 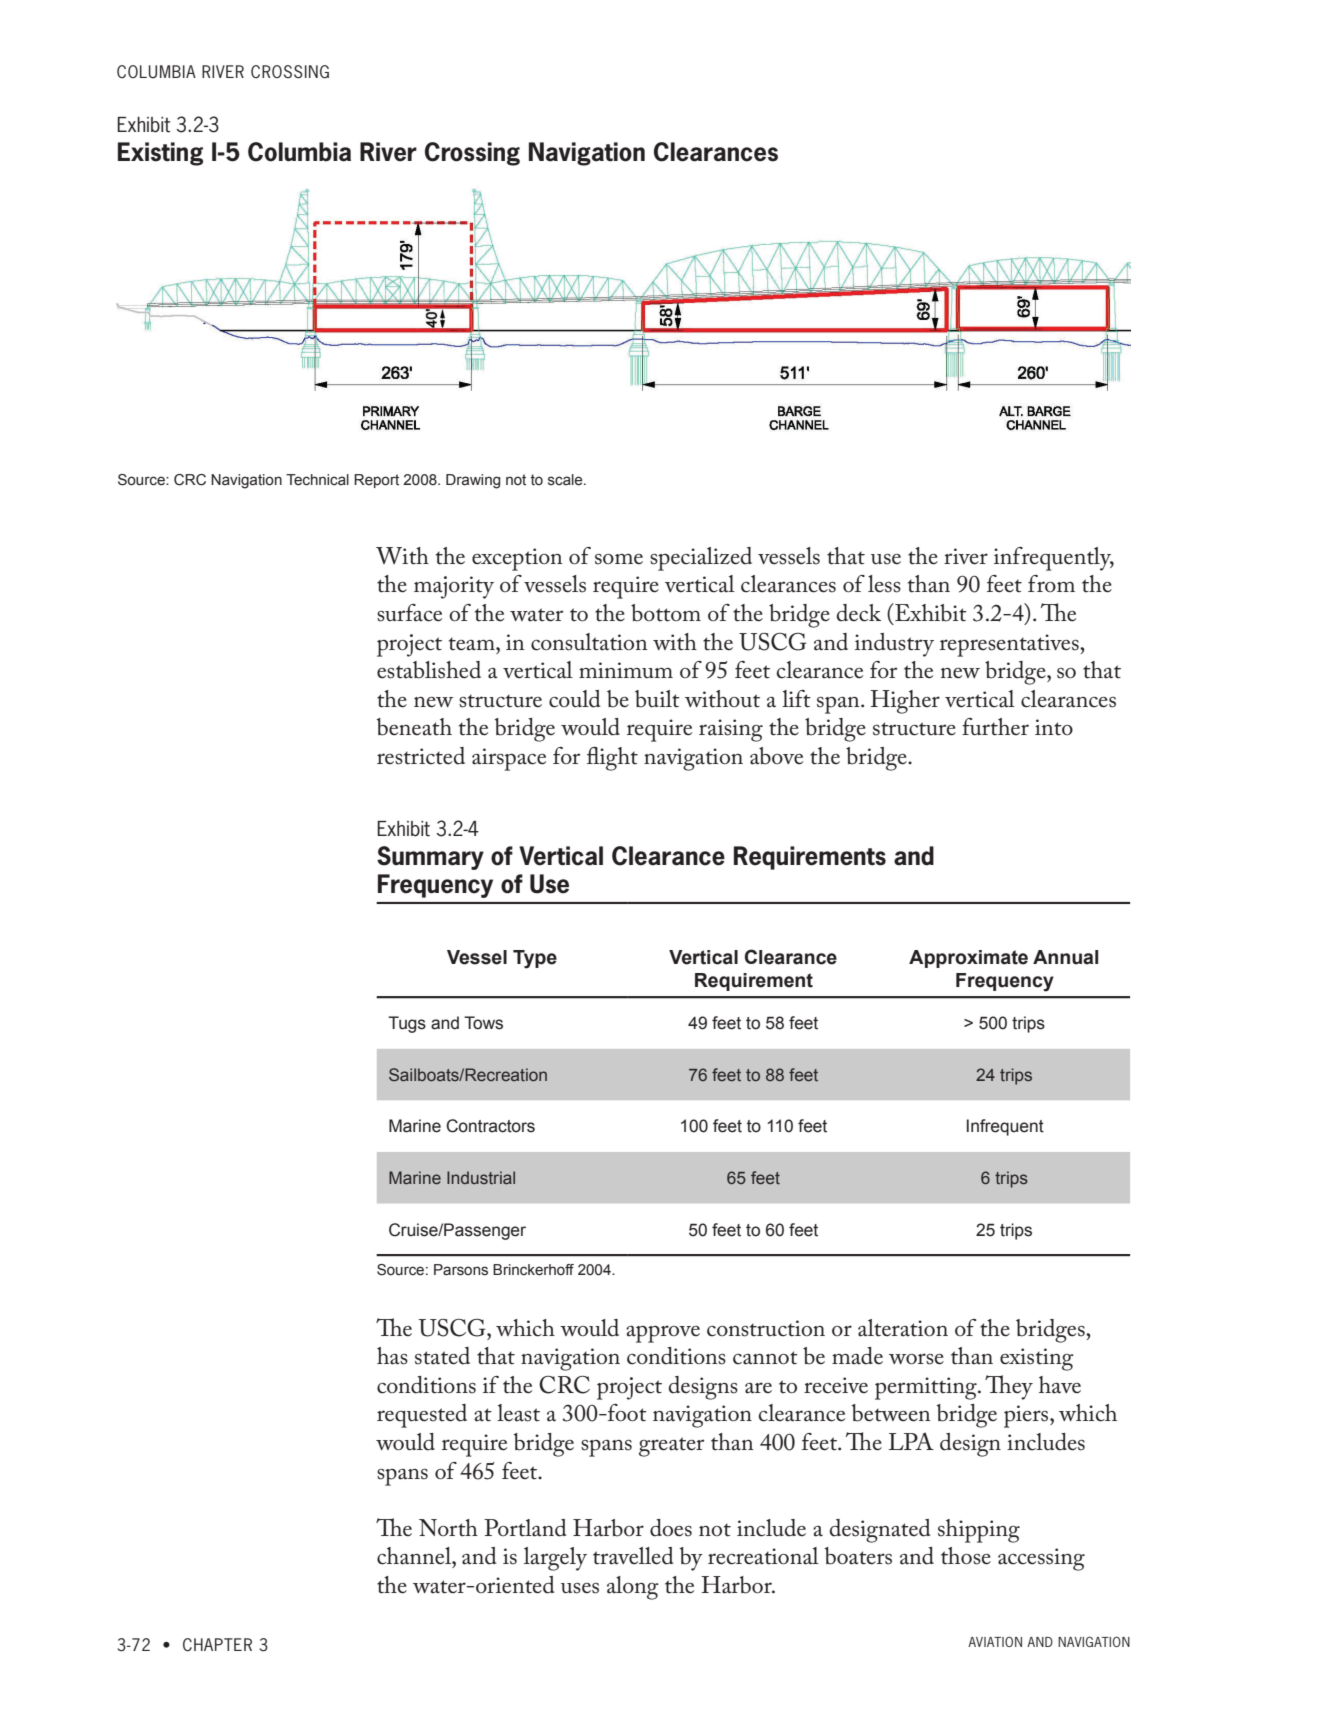 What do you see at coordinates (701, 559) in the screenshot?
I see `specialized` at bounding box center [701, 559].
